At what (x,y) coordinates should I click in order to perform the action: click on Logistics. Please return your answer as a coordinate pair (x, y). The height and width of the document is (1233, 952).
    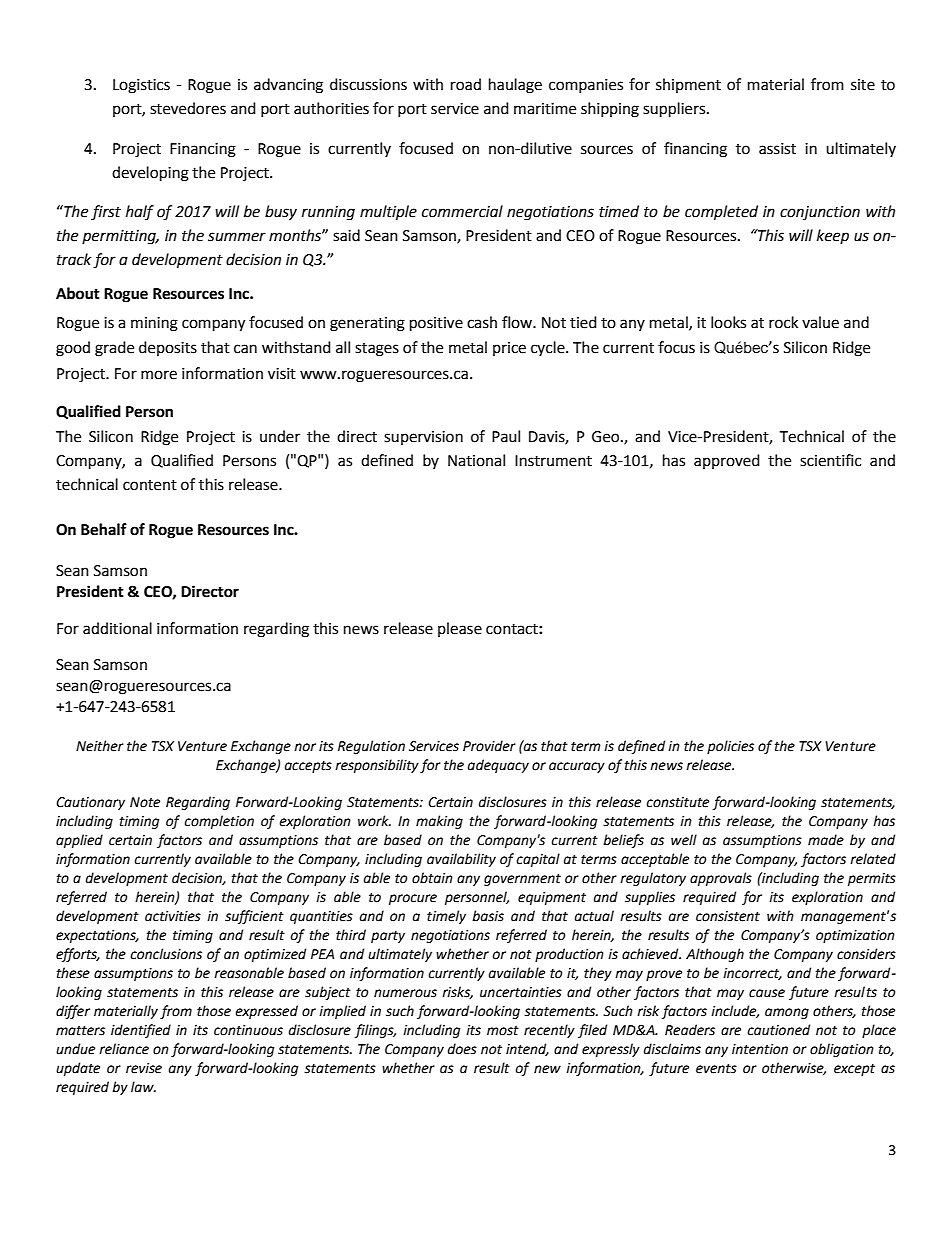
    Looking at the image, I should click on (141, 86).
